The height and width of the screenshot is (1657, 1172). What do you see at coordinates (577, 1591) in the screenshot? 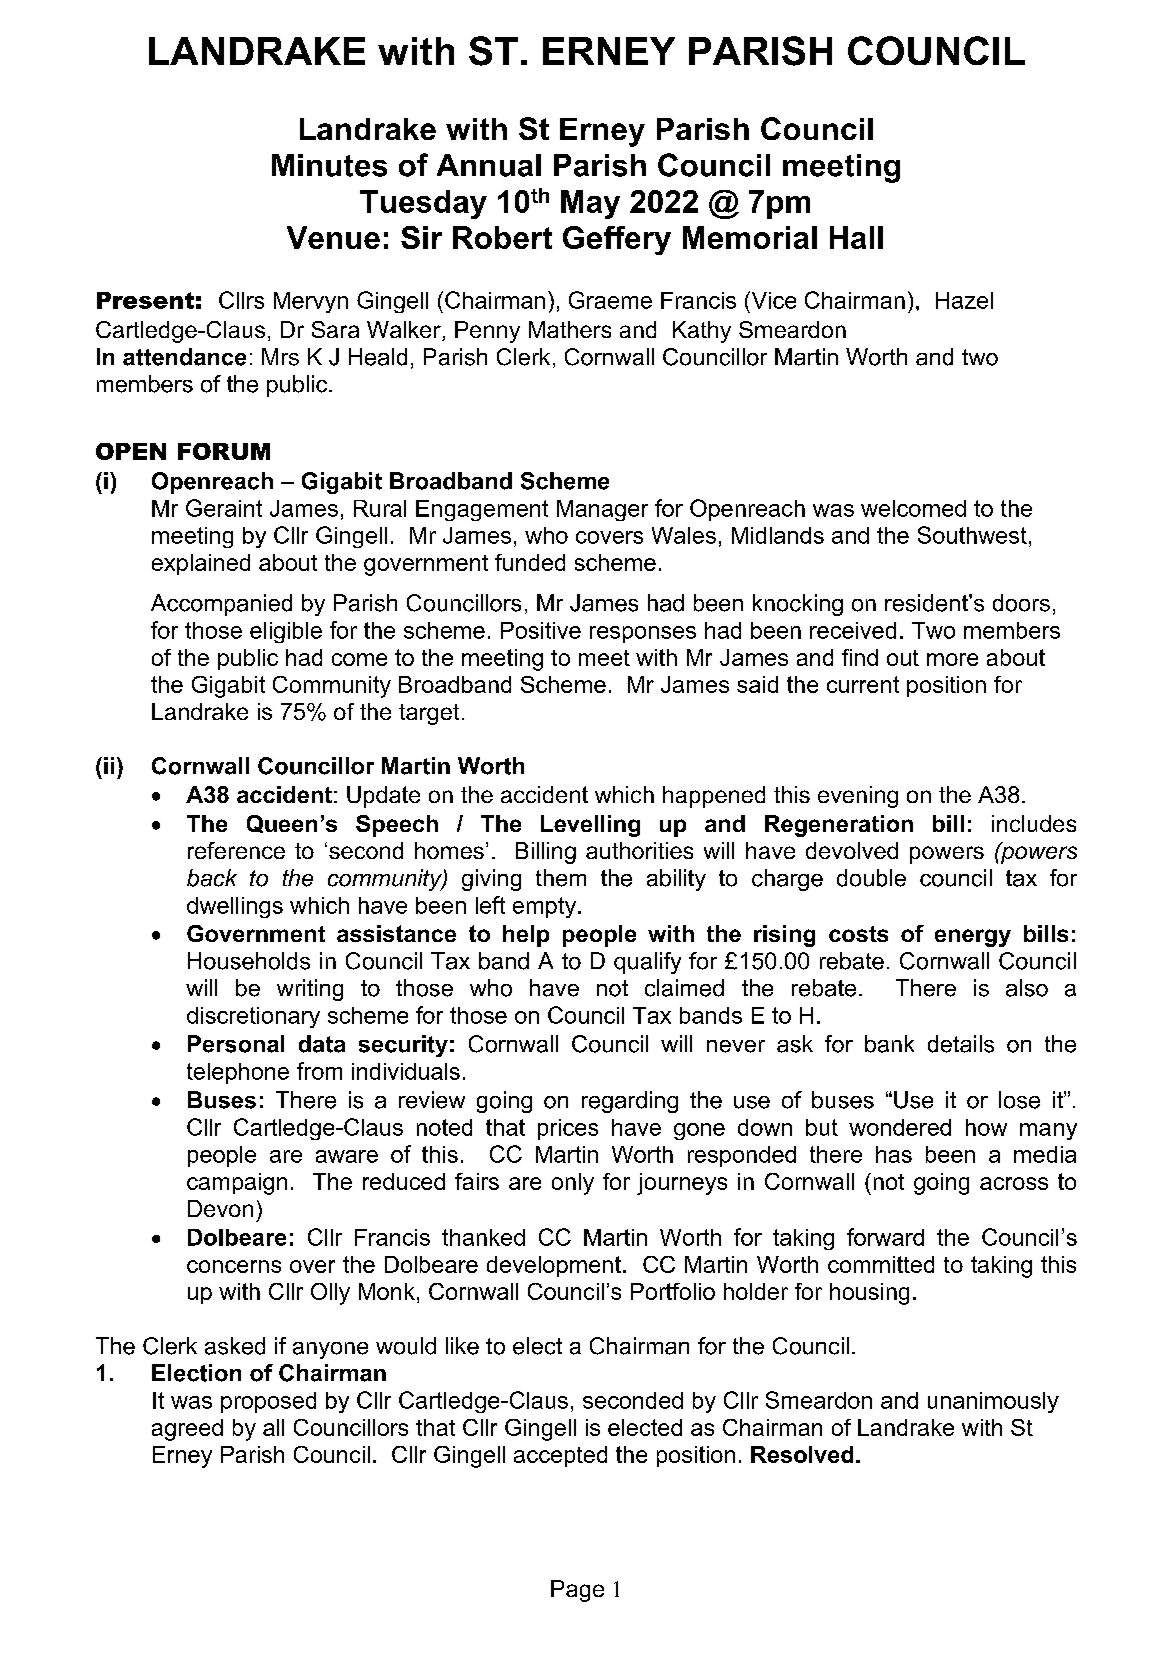
I see `Page` at bounding box center [577, 1591].
